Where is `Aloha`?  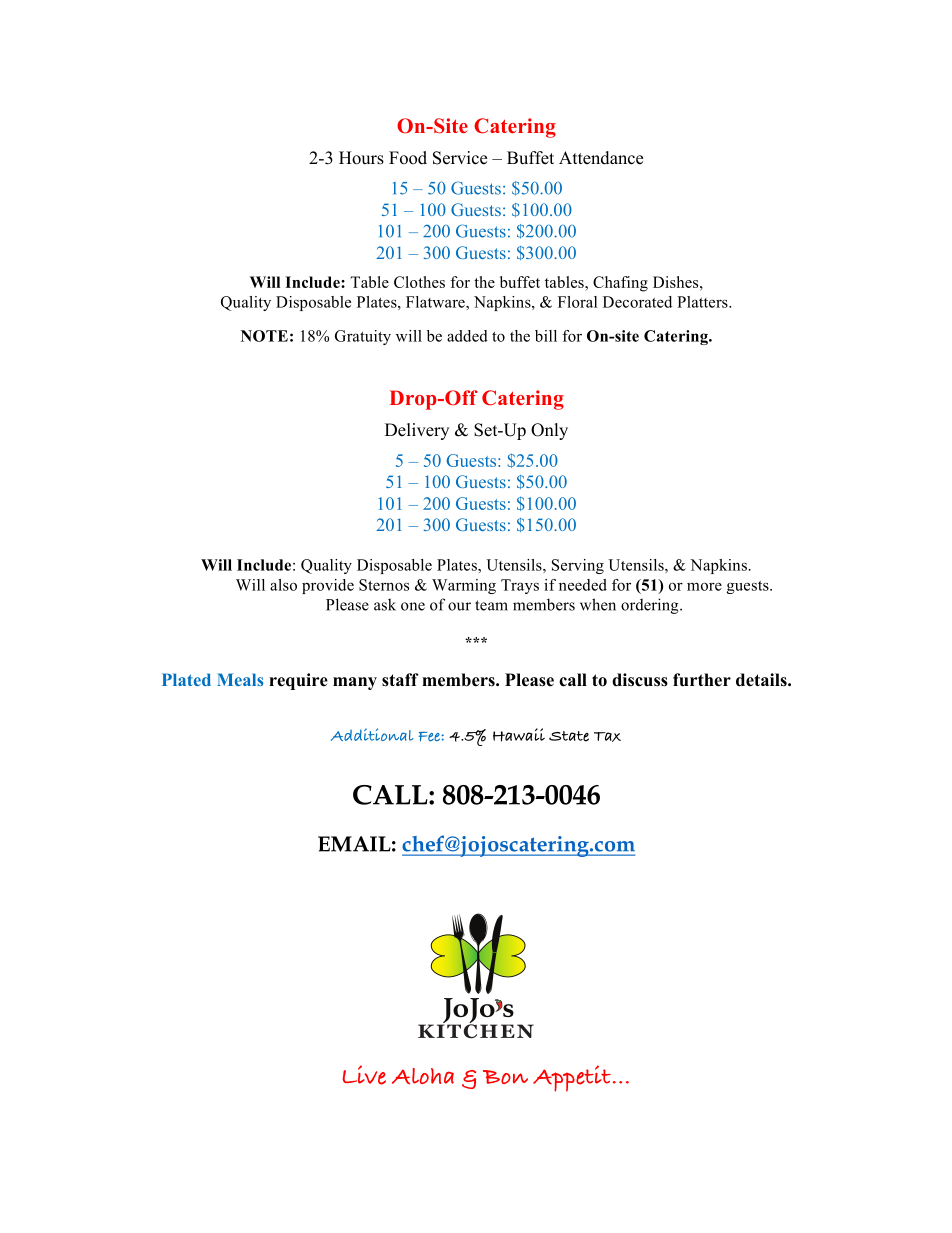 Aloha is located at coordinates (423, 1076).
